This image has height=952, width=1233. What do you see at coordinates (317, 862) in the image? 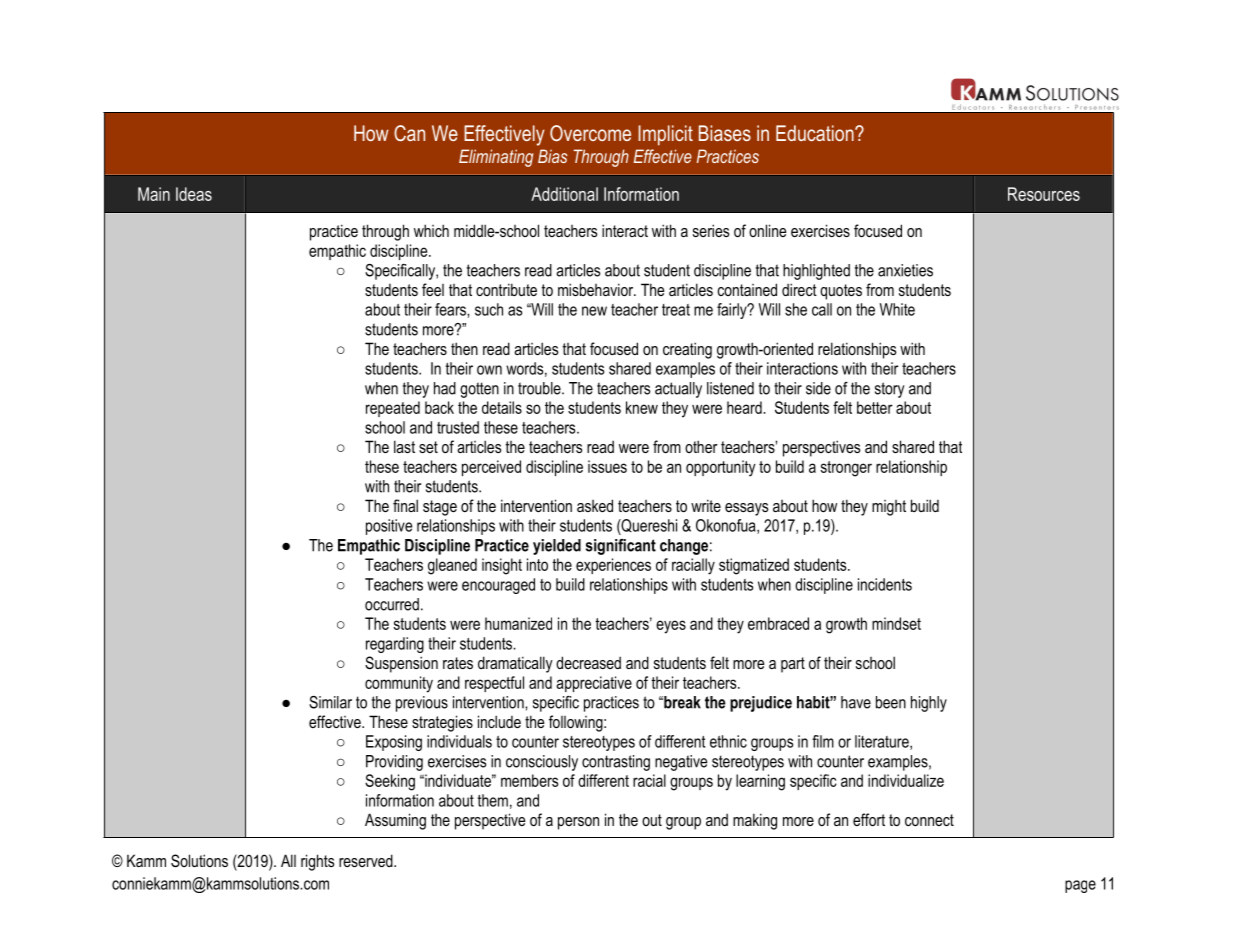
I see `rights` at bounding box center [317, 862].
